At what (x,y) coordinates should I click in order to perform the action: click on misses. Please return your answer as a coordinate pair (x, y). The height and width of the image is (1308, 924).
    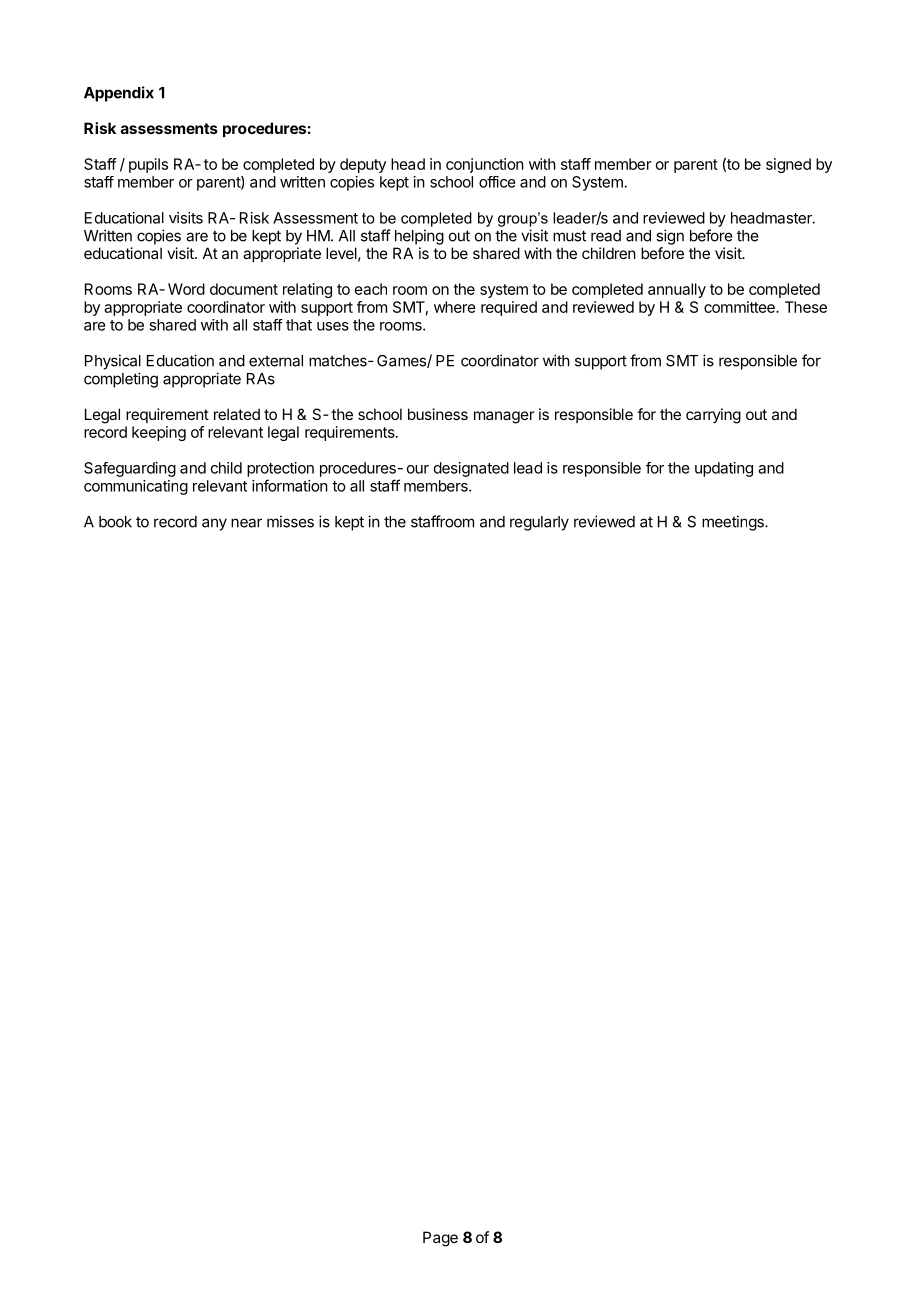
    Looking at the image, I should click on (290, 521).
